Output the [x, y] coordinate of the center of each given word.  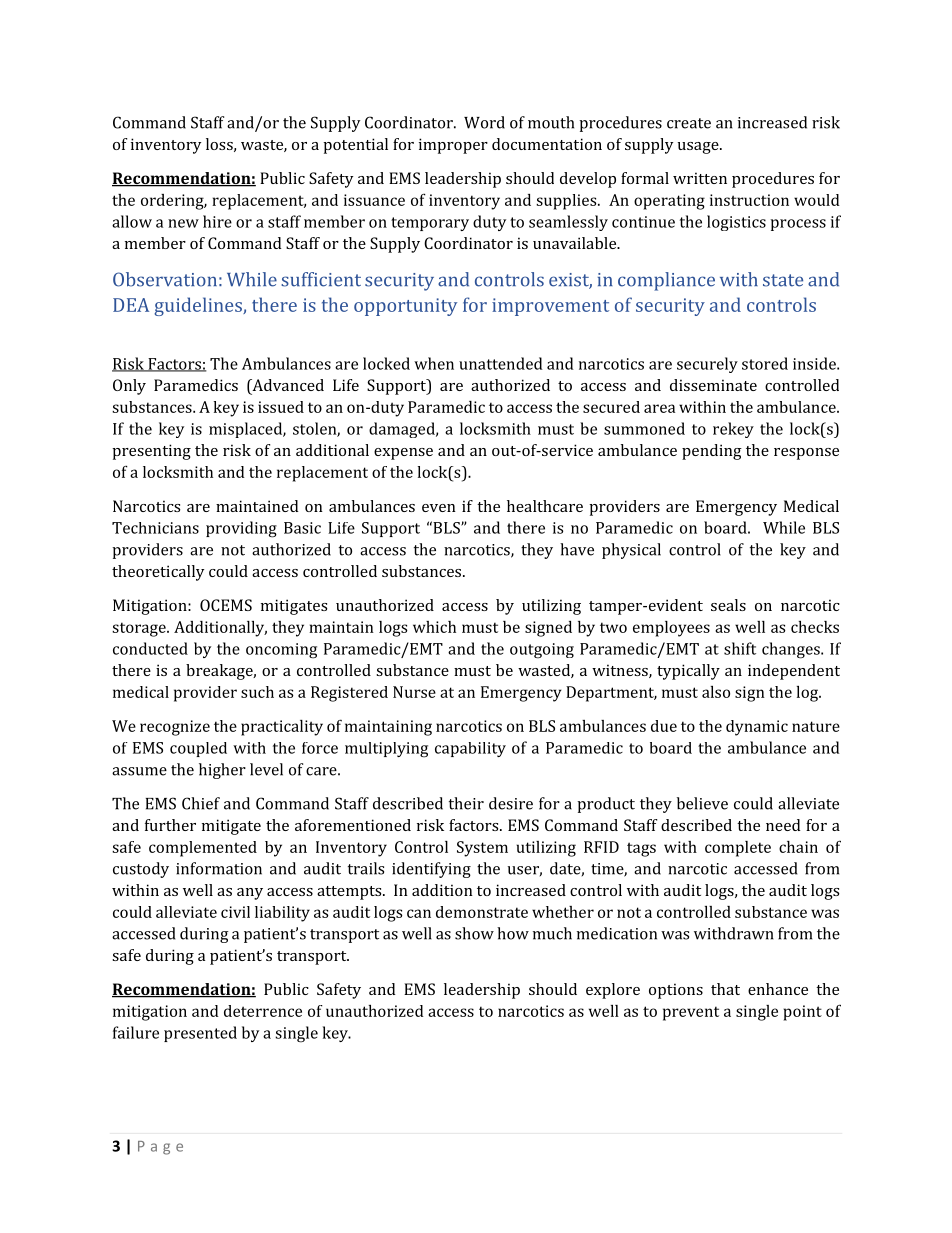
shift [740, 648]
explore [613, 991]
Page [160, 1148]
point [802, 1013]
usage [699, 148]
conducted [150, 648]
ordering [173, 202]
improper [453, 146]
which [434, 627]
